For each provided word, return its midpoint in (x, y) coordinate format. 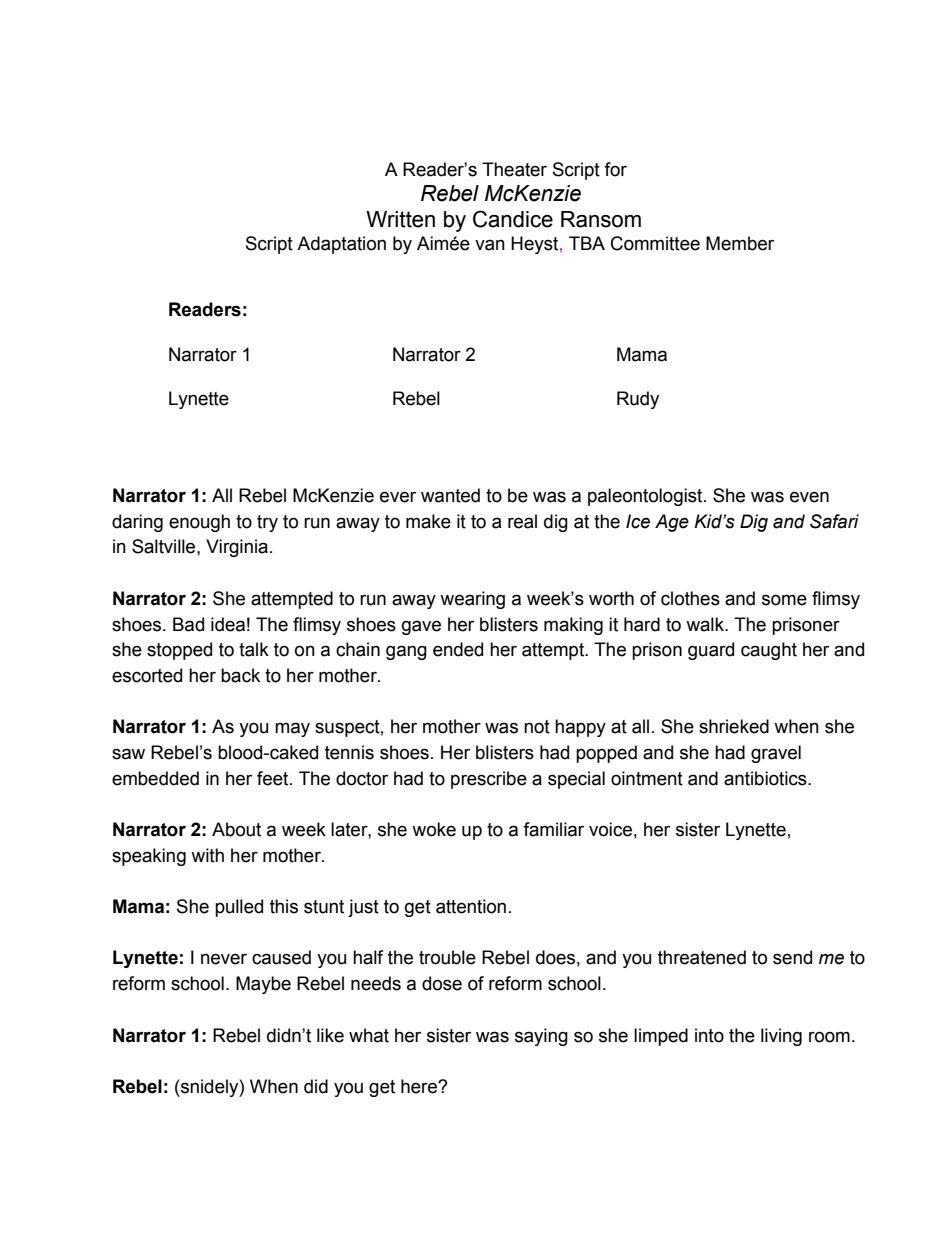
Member (740, 243)
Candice (513, 219)
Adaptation (341, 245)
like (330, 1035)
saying (541, 1037)
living (781, 1037)
